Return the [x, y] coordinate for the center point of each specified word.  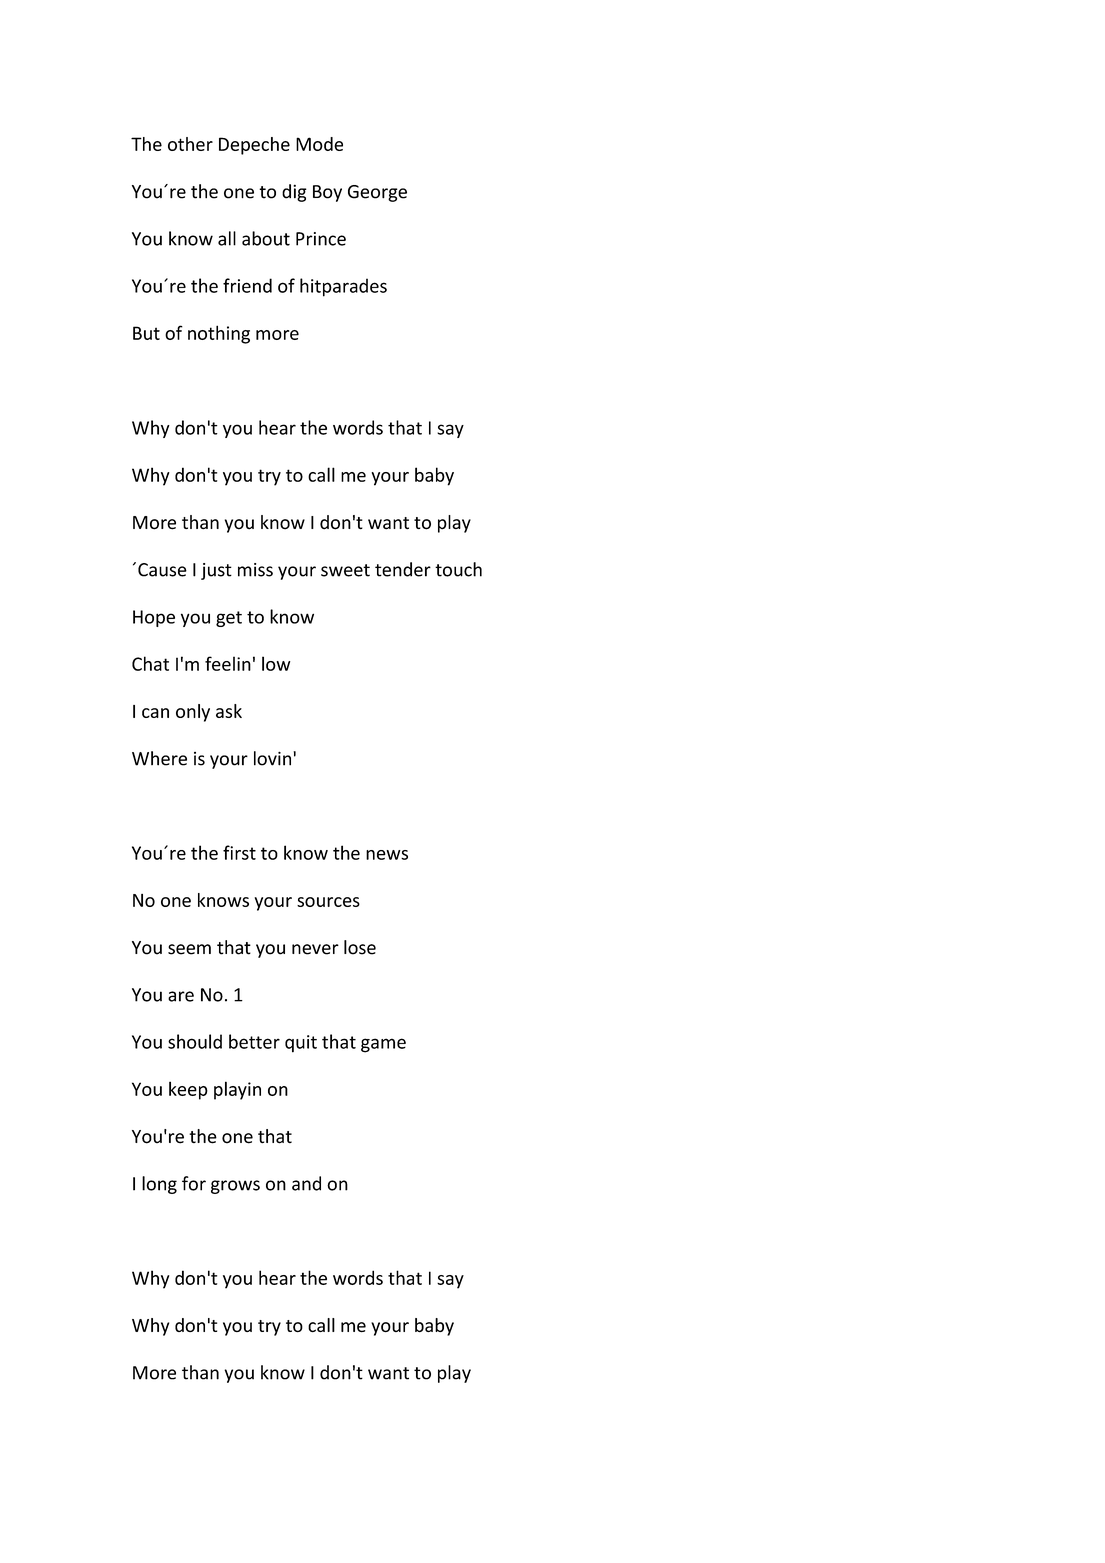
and [306, 1183]
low [276, 663]
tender [403, 569]
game [383, 1045]
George [377, 193]
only [193, 713]
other [190, 144]
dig [294, 193]
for [194, 1183]
